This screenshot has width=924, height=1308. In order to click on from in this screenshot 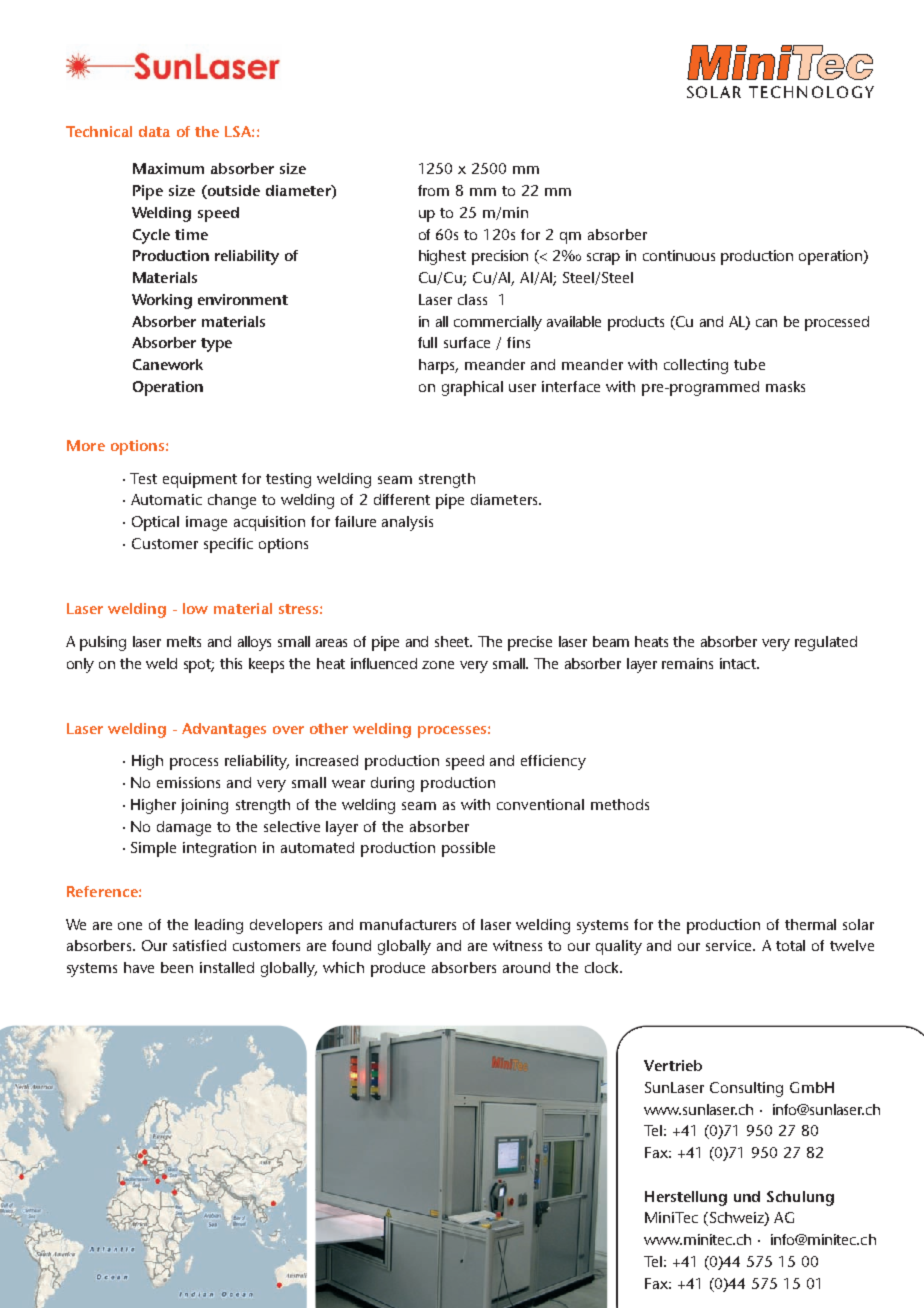, I will do `click(433, 190)`.
